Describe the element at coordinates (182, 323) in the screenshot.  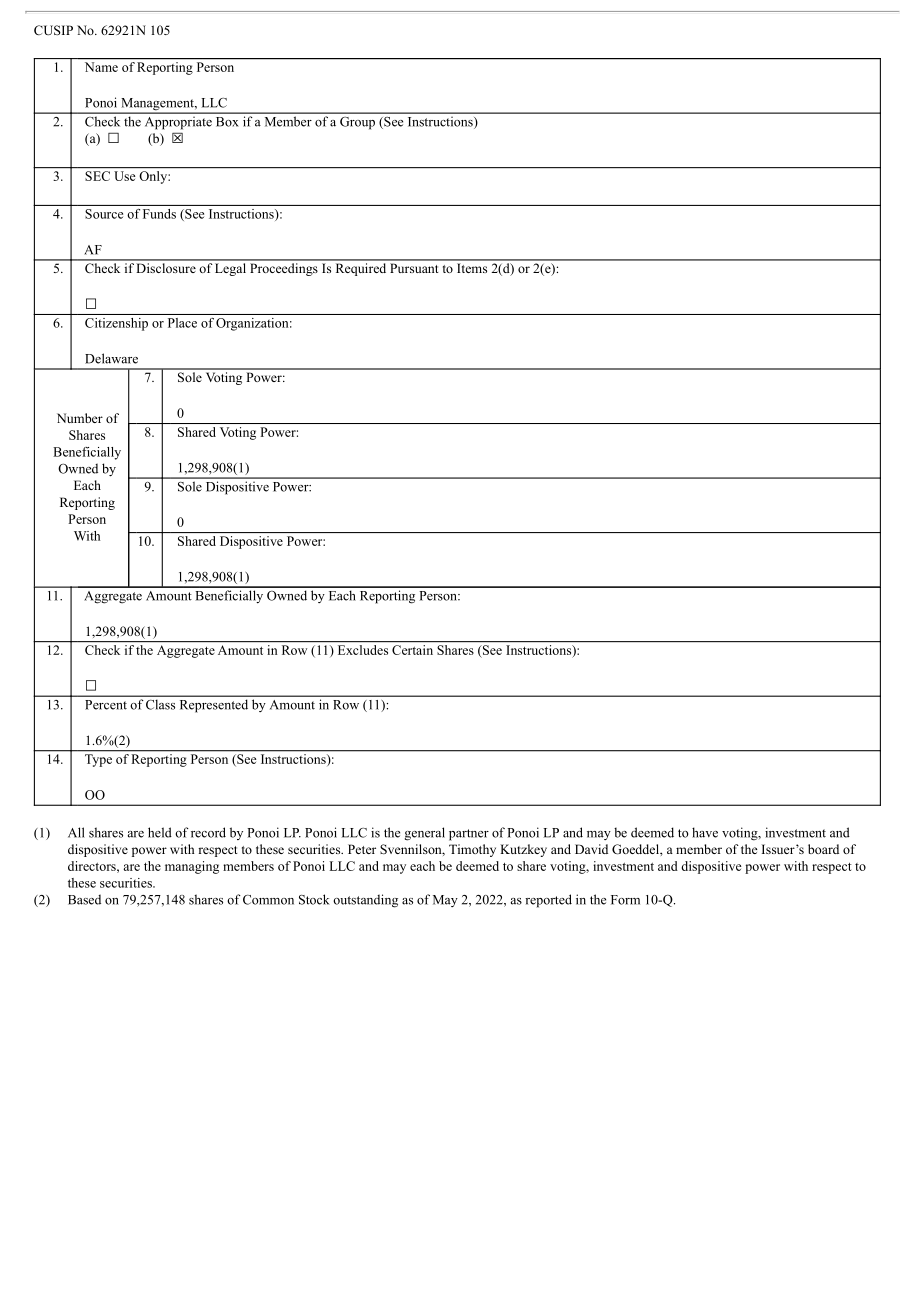
I see `Place` at that location.
